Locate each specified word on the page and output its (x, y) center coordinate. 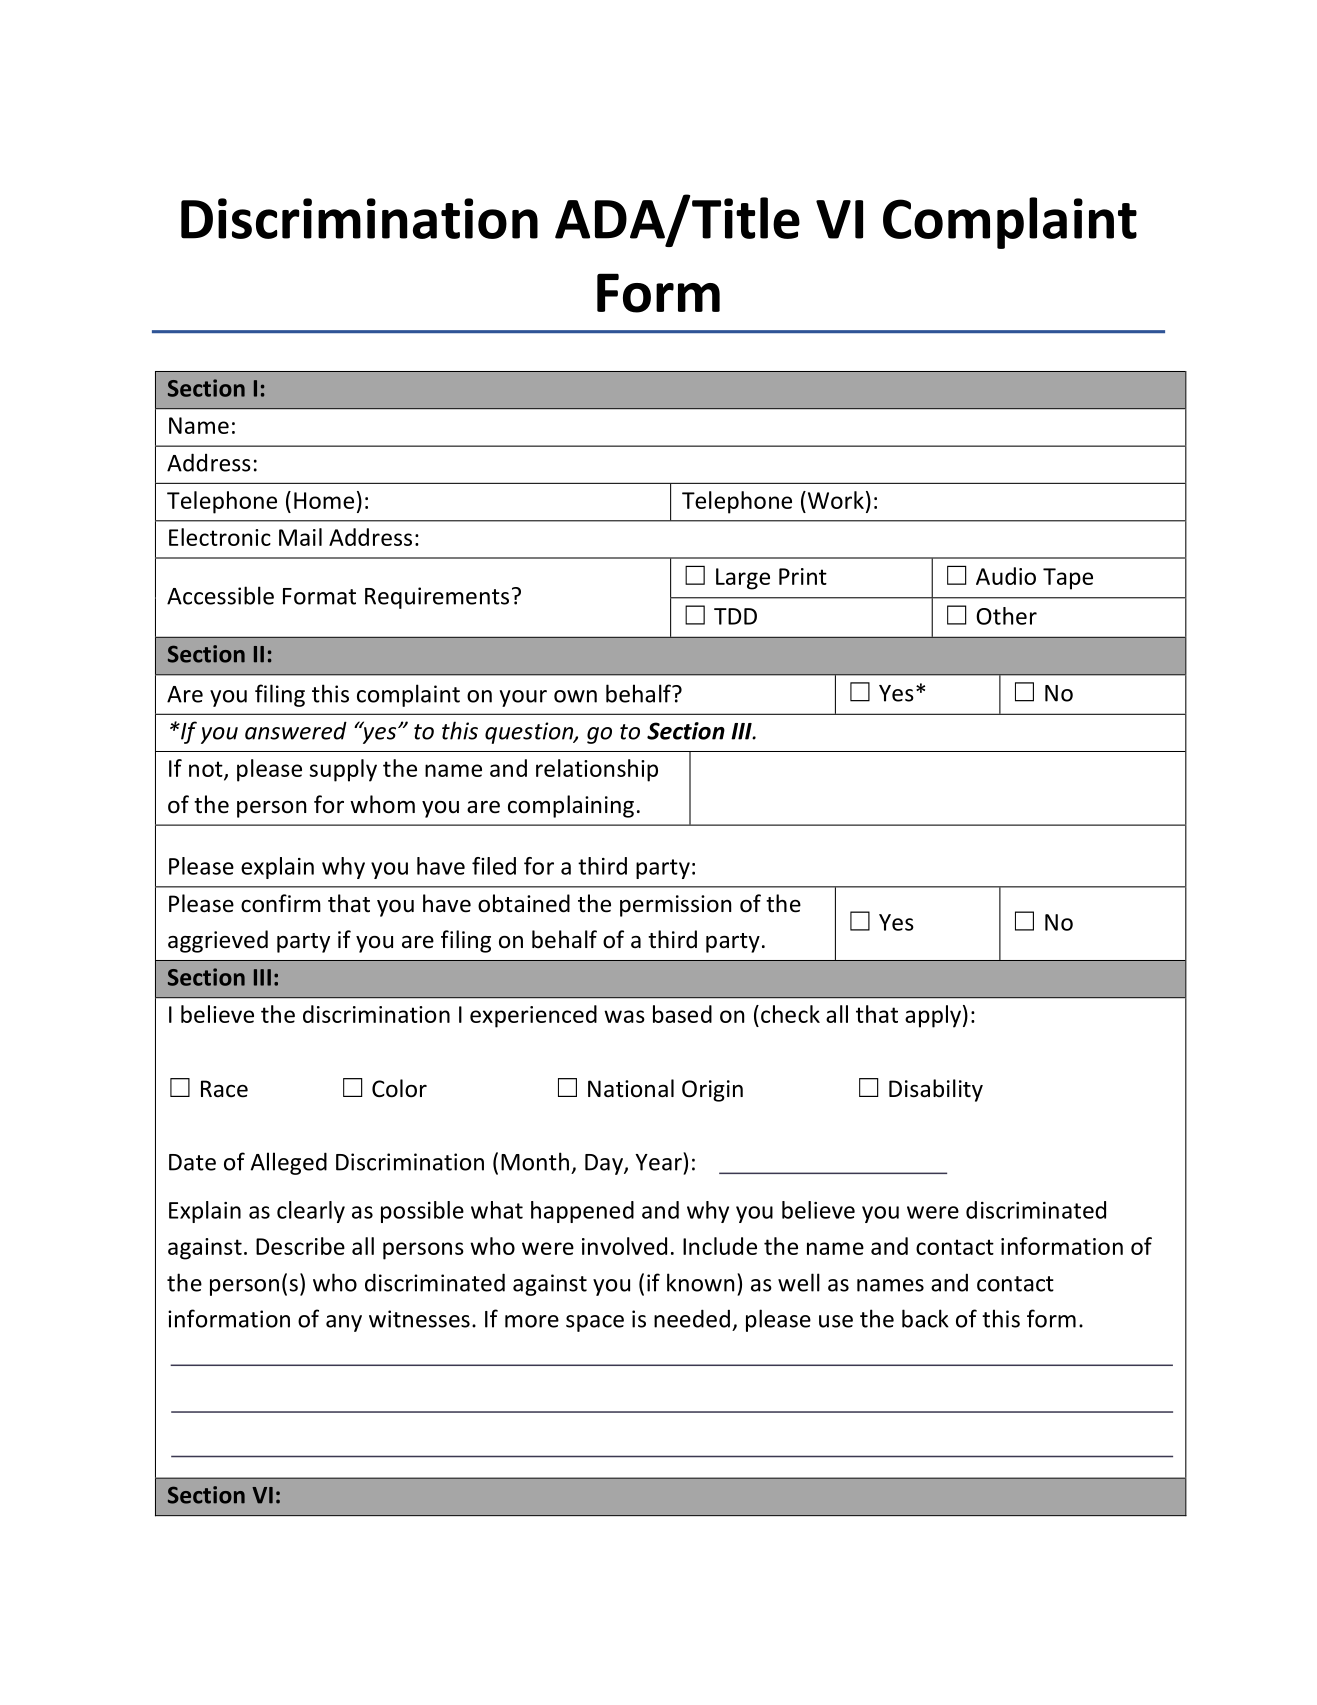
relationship (597, 770)
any (344, 1323)
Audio (1006, 576)
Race (224, 1089)
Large (743, 579)
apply (933, 1016)
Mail (300, 537)
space (595, 1323)
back (925, 1318)
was (624, 1016)
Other (1006, 616)
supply (343, 770)
